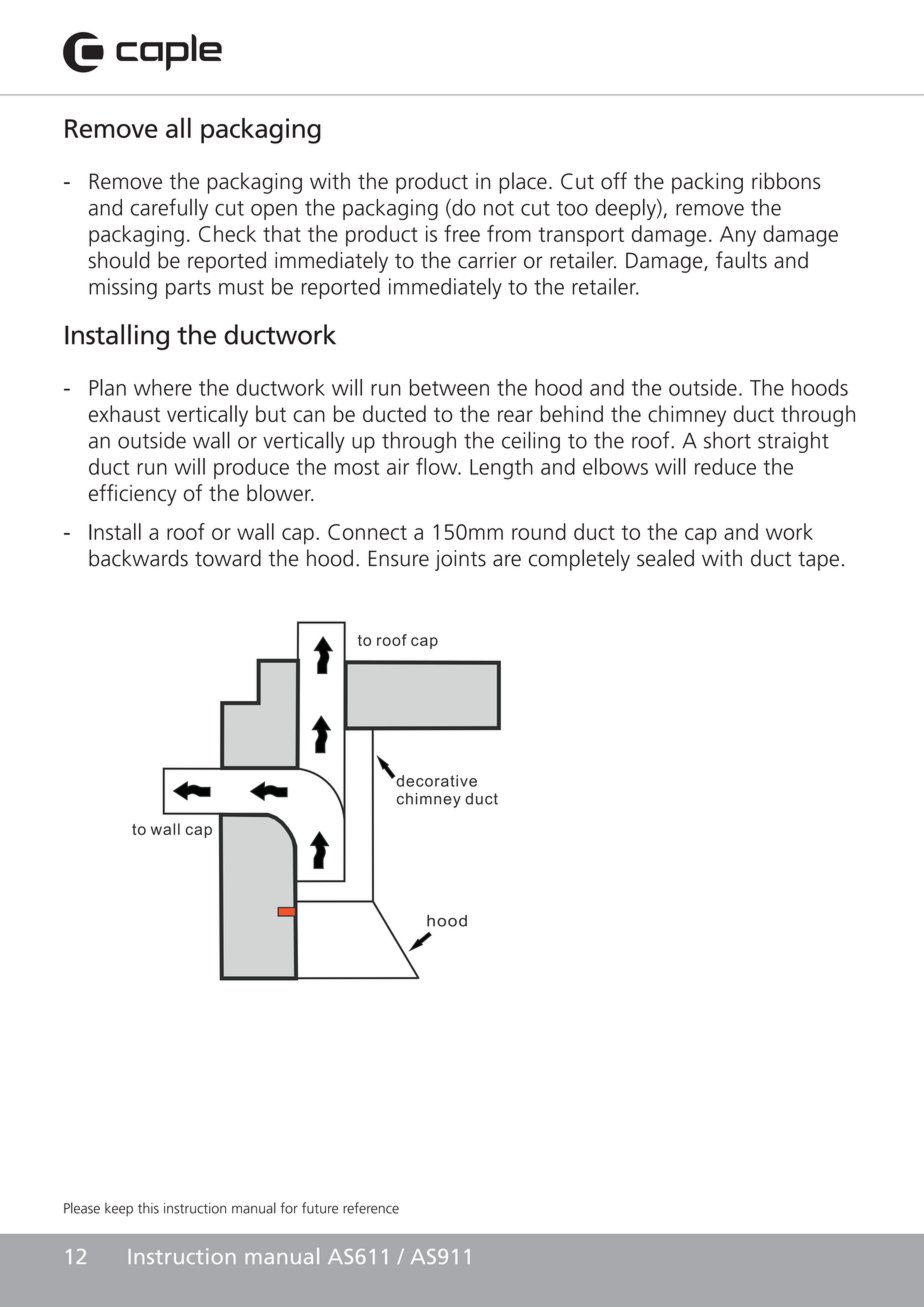  Describe the element at coordinates (818, 561) in the screenshot. I see `tape` at that location.
